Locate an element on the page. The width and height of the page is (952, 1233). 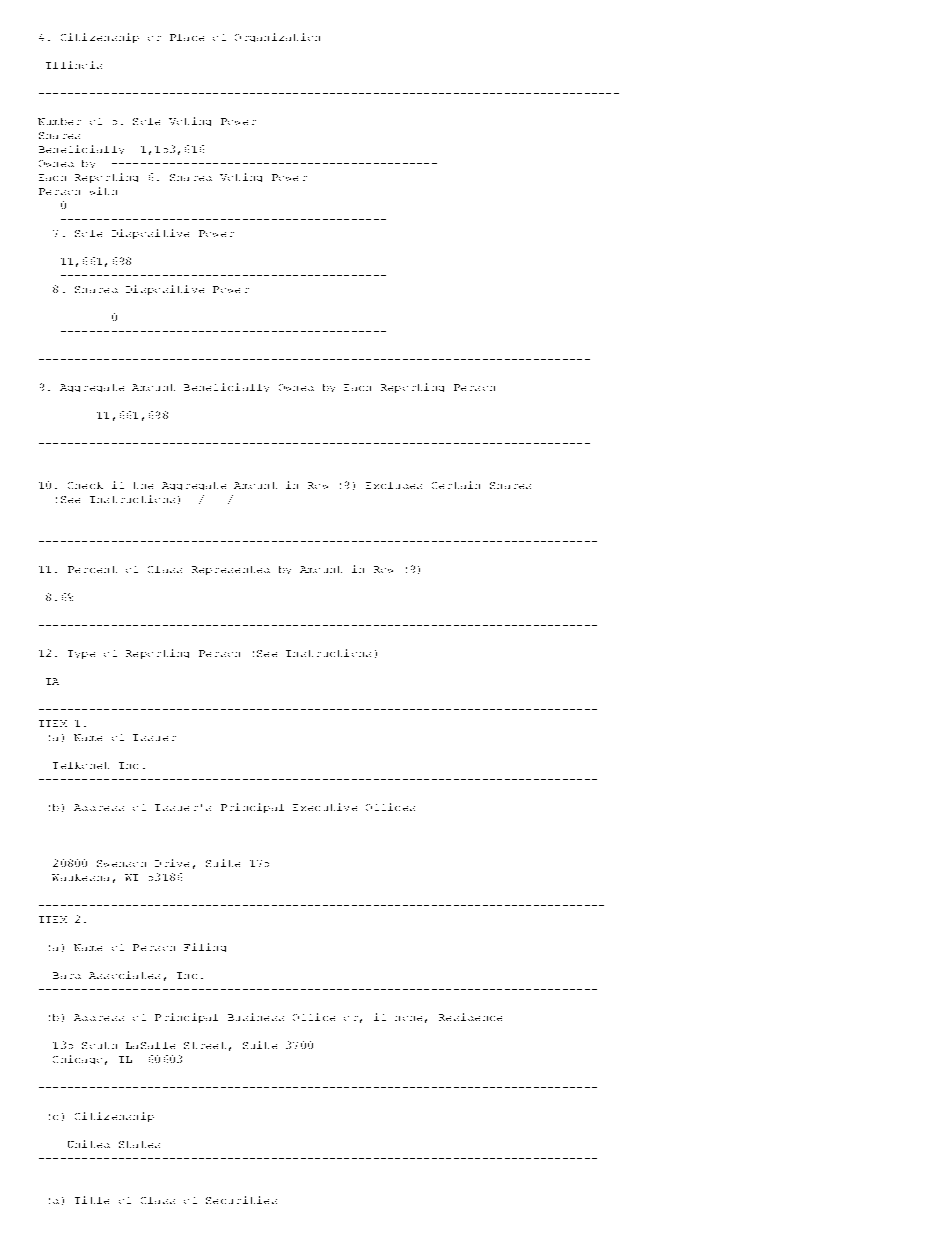
Place is located at coordinates (187, 37).
